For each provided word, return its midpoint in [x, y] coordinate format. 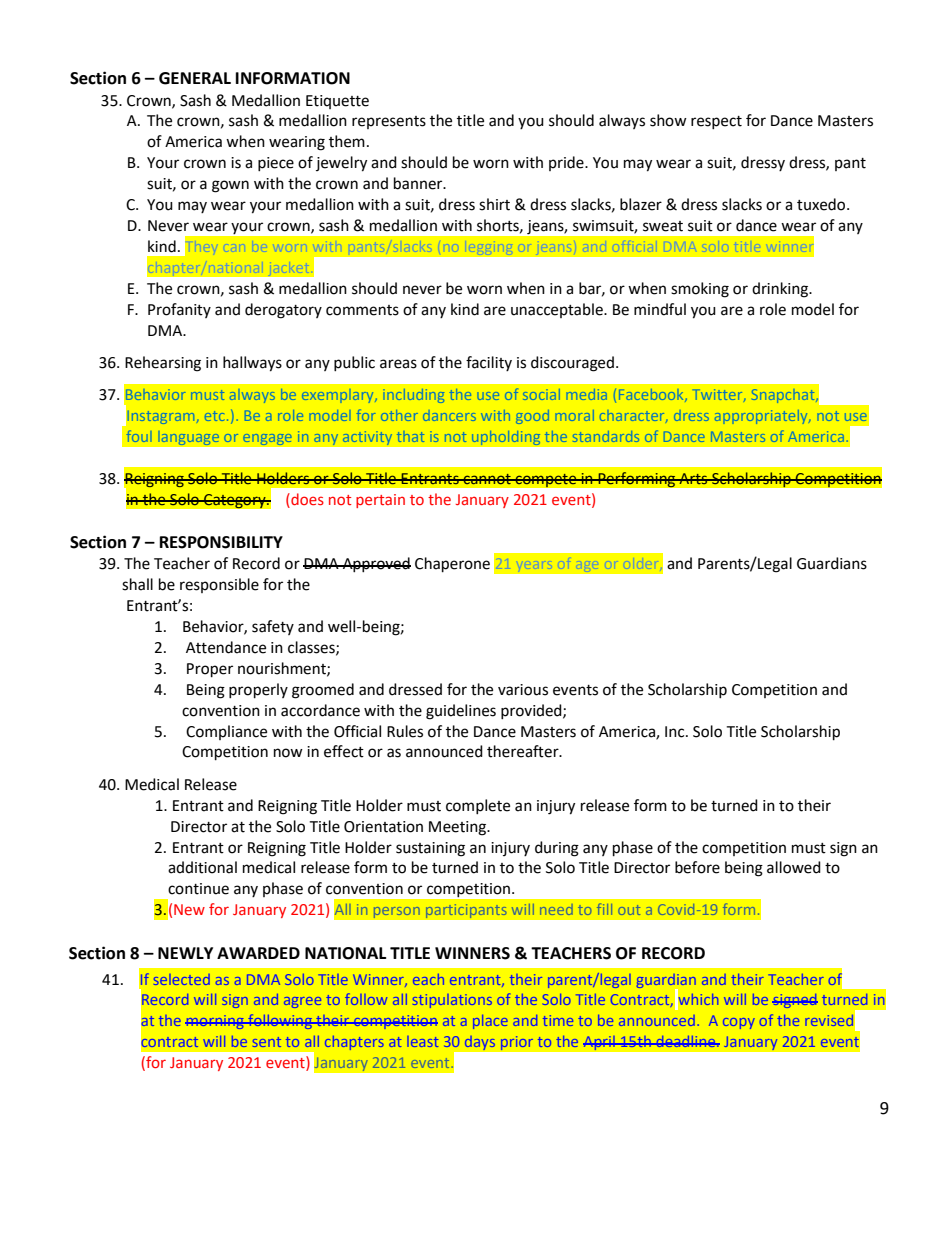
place [490, 1022]
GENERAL [195, 78]
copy [739, 1023]
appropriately [762, 417]
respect [716, 122]
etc [214, 416]
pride [567, 163]
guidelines [461, 712]
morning [215, 1022]
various [523, 690]
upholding [506, 438]
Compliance [226, 732]
